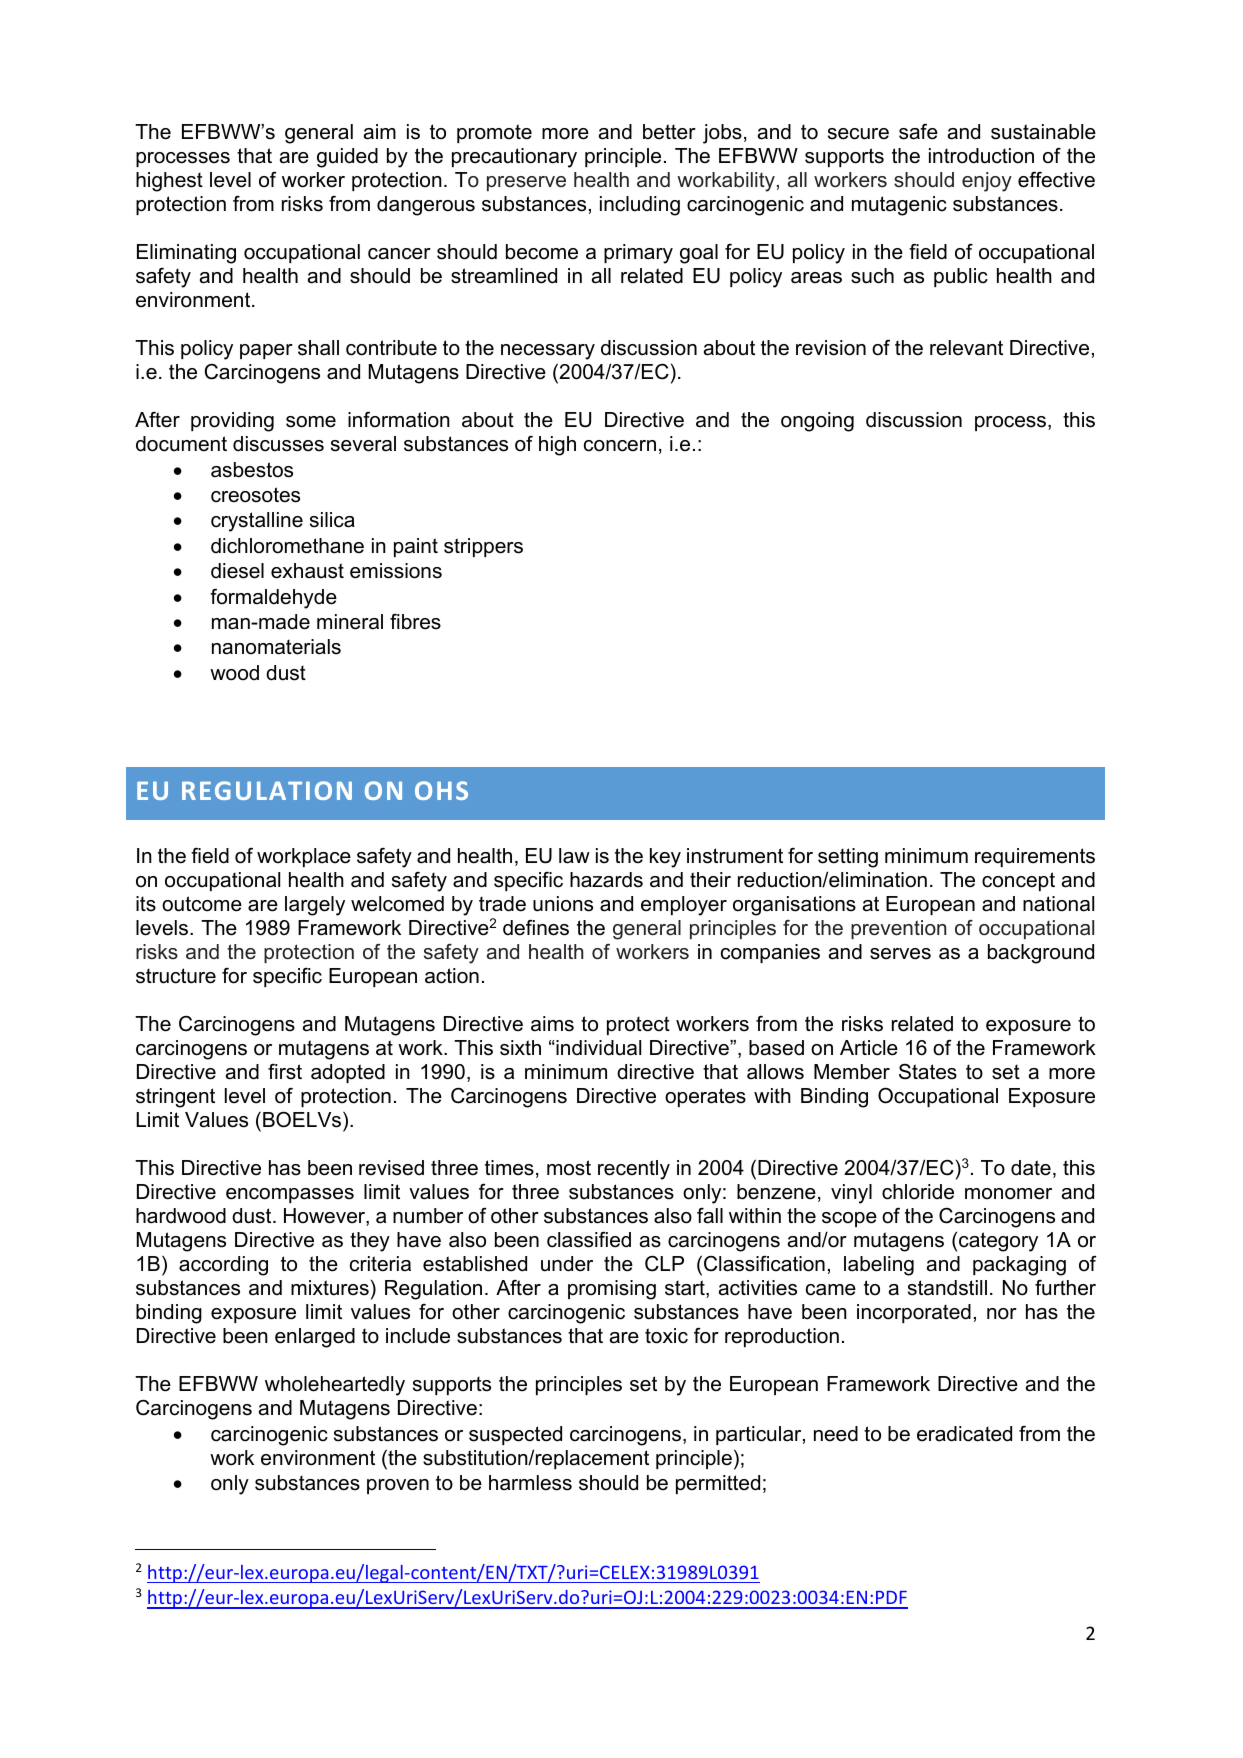 The height and width of the screenshot is (1758, 1243). What do you see at coordinates (987, 182) in the screenshot?
I see `enjoy` at bounding box center [987, 182].
